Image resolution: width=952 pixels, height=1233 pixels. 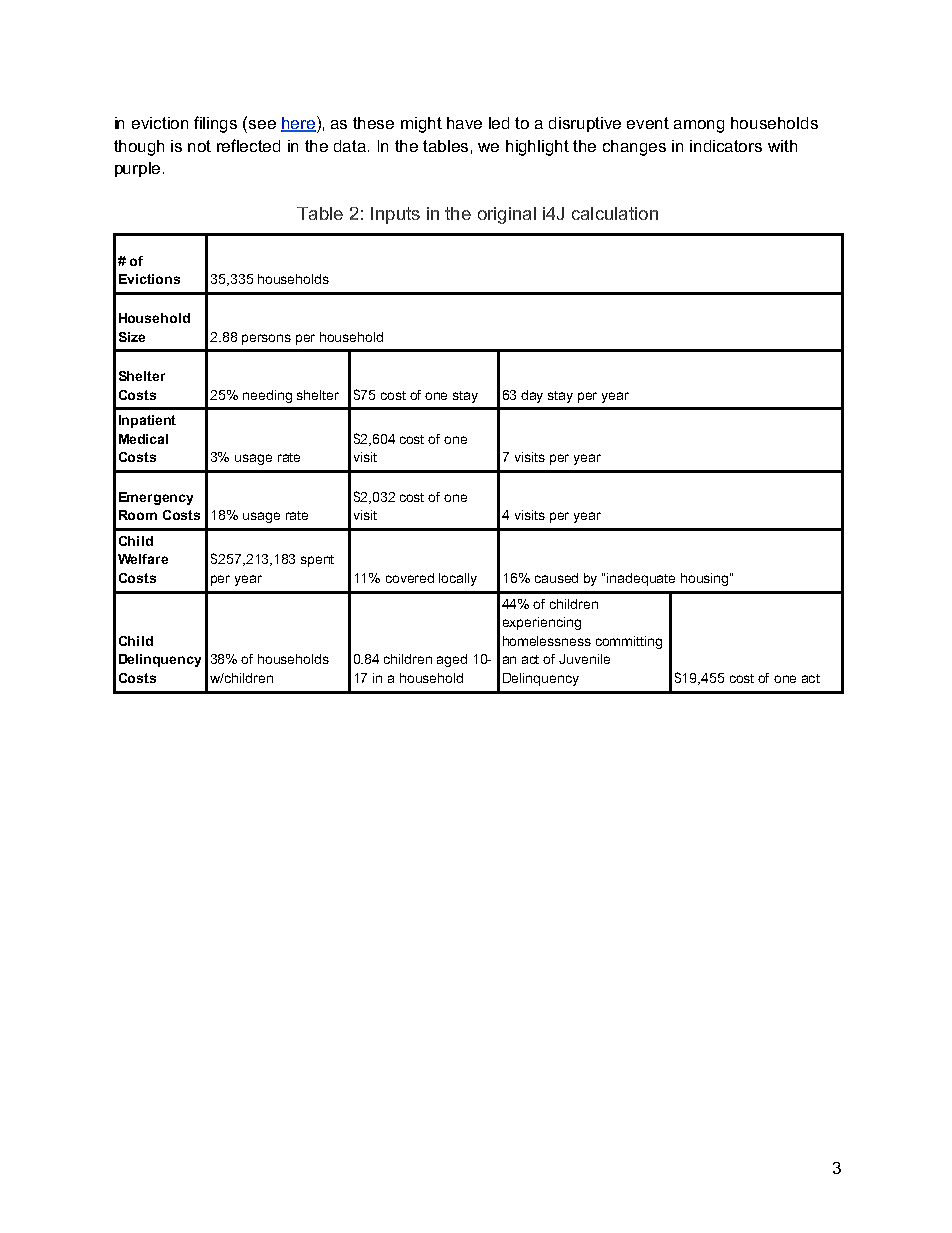 I want to click on indicators, so click(x=726, y=146).
